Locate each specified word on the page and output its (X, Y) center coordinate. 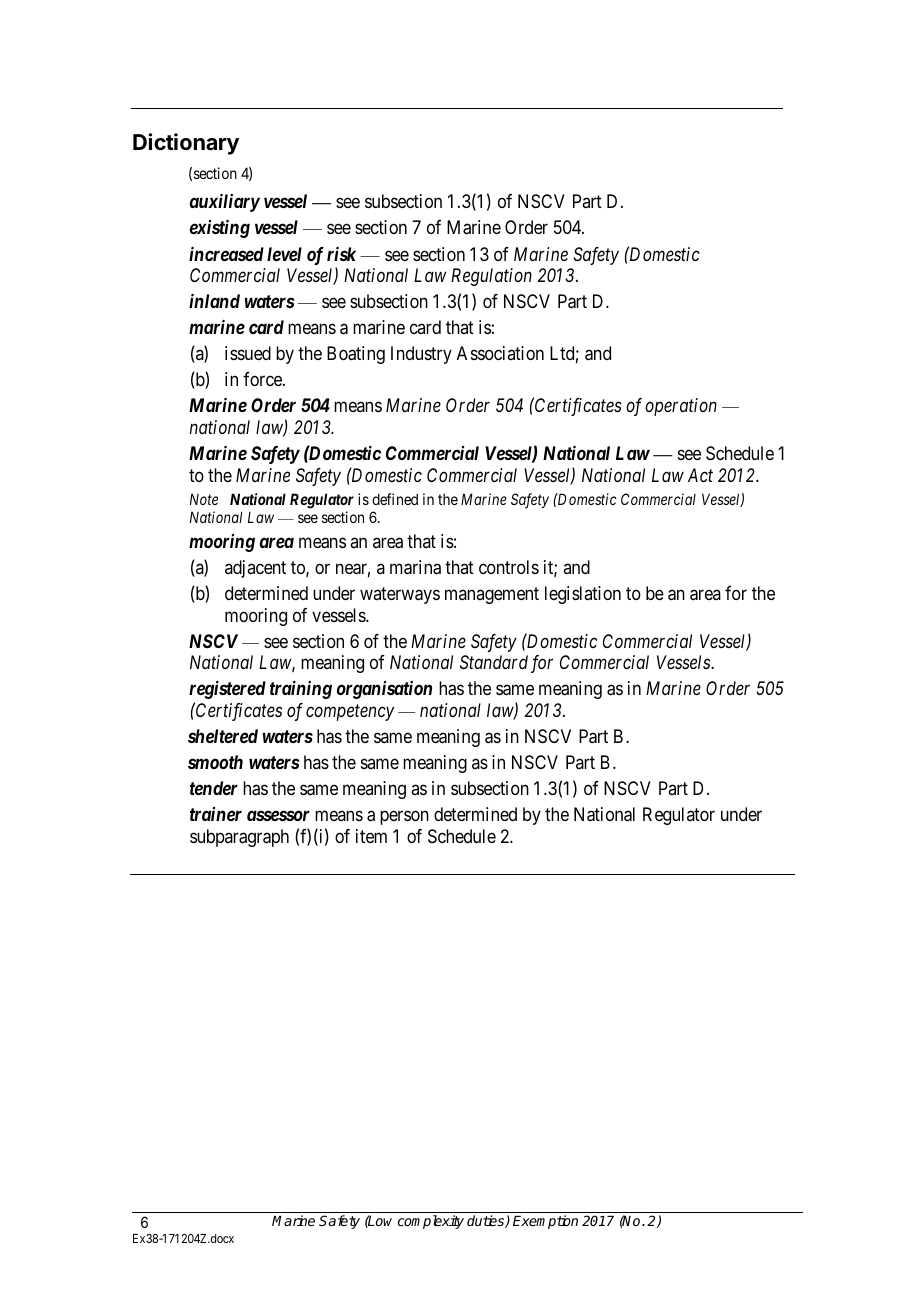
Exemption (545, 1222)
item (371, 836)
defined (395, 499)
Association (500, 353)
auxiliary (225, 203)
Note (204, 499)
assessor (278, 816)
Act (700, 475)
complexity (431, 1222)
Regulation (491, 277)
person (404, 818)
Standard (494, 662)
